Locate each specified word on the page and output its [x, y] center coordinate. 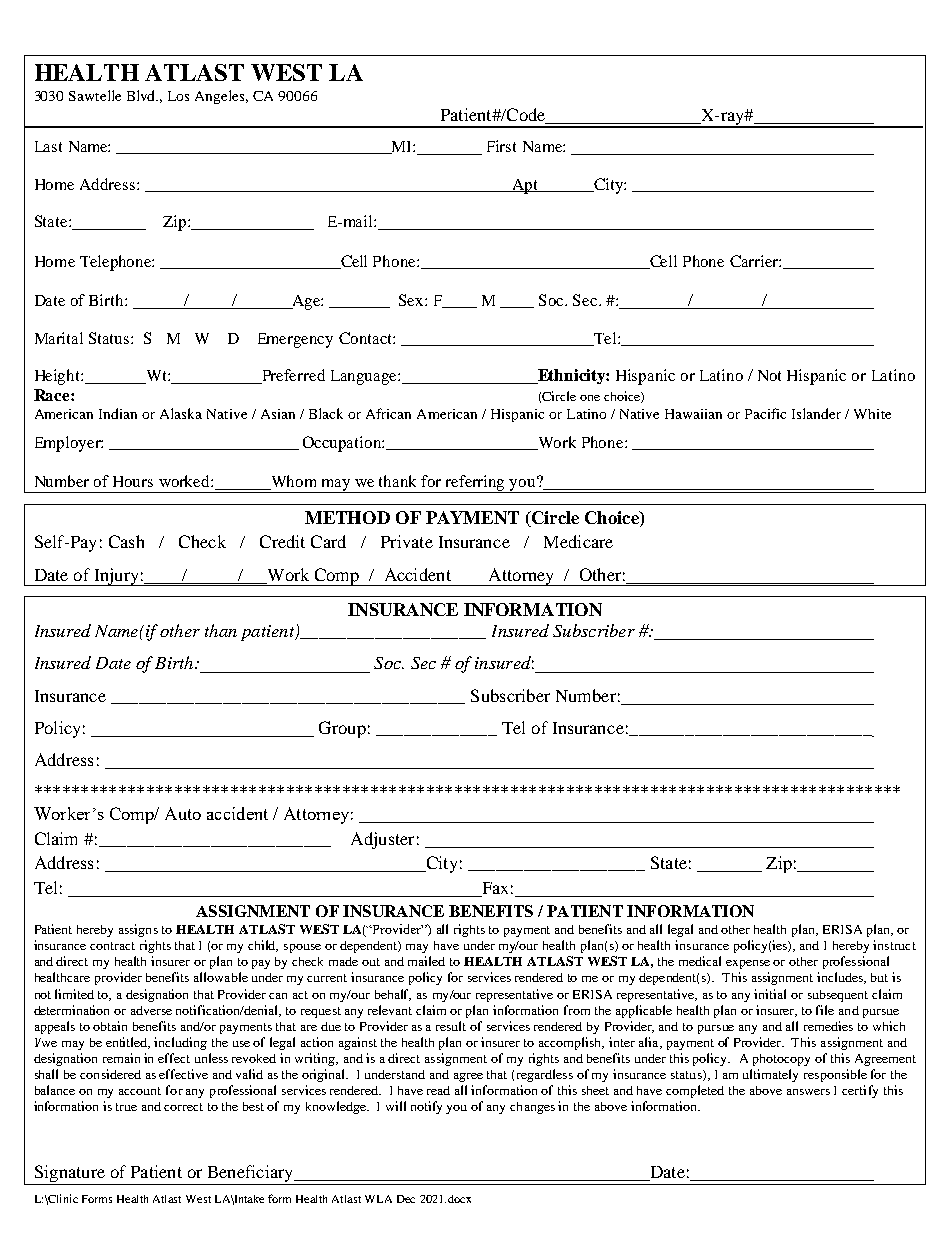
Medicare [578, 541]
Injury [116, 577]
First [501, 146]
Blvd [142, 95]
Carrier [755, 261]
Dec [406, 1199]
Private [407, 541]
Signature [69, 1175]
